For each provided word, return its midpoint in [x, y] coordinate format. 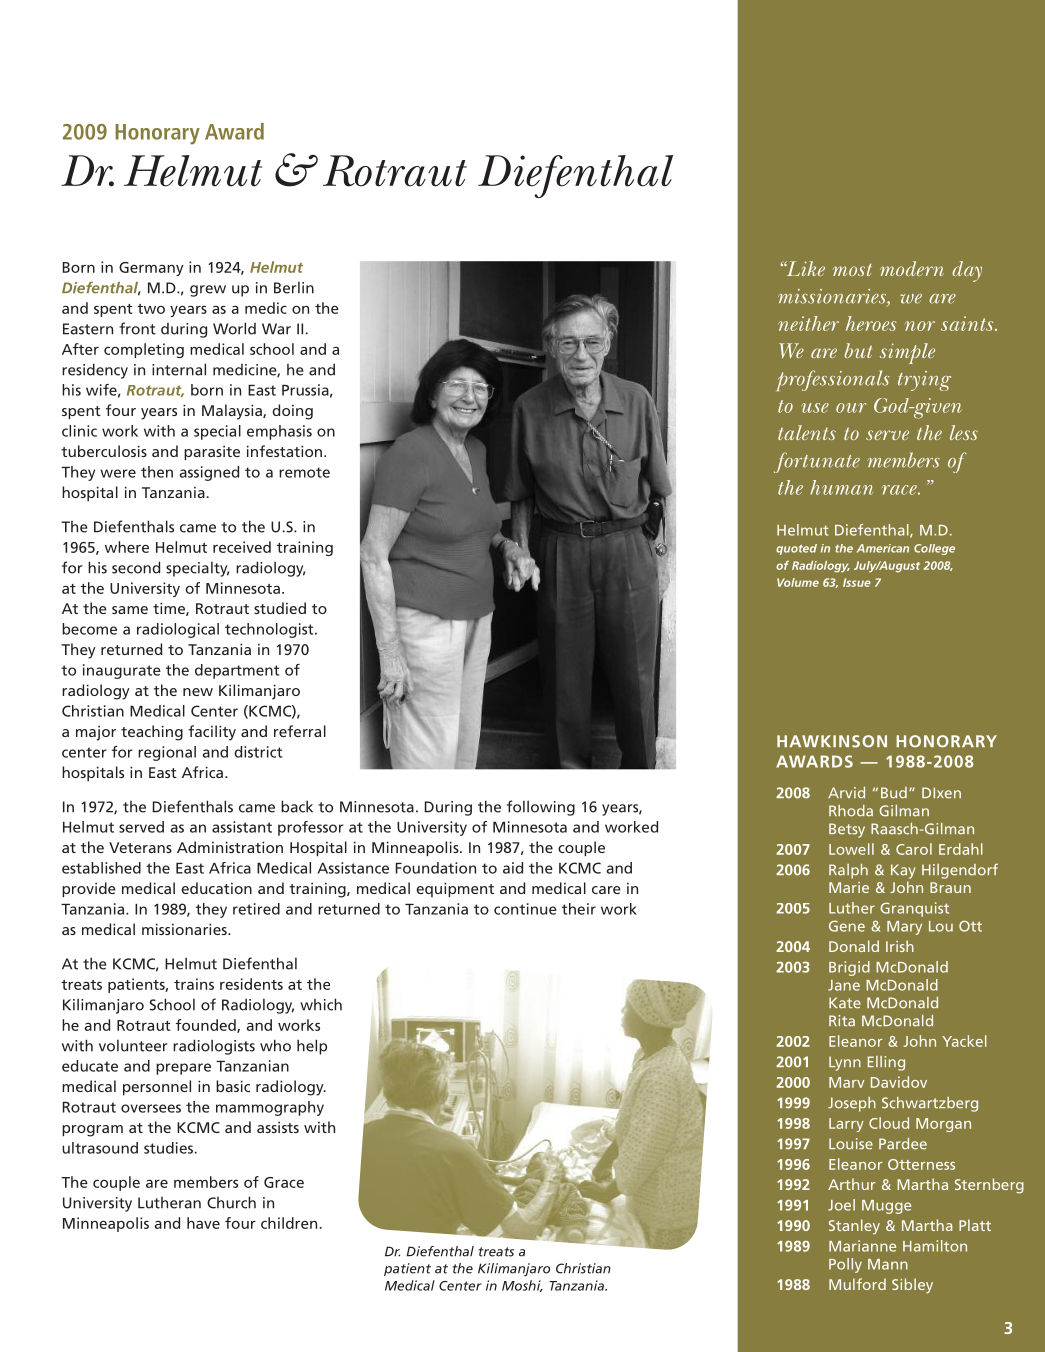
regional [167, 753]
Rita [842, 1021]
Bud [894, 793]
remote [304, 472]
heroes [871, 323]
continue [525, 909]
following [541, 808]
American [883, 548]
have [203, 1223]
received [242, 547]
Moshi [522, 1286]
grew [208, 291]
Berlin [294, 287]
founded [207, 1026]
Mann [888, 1264]
